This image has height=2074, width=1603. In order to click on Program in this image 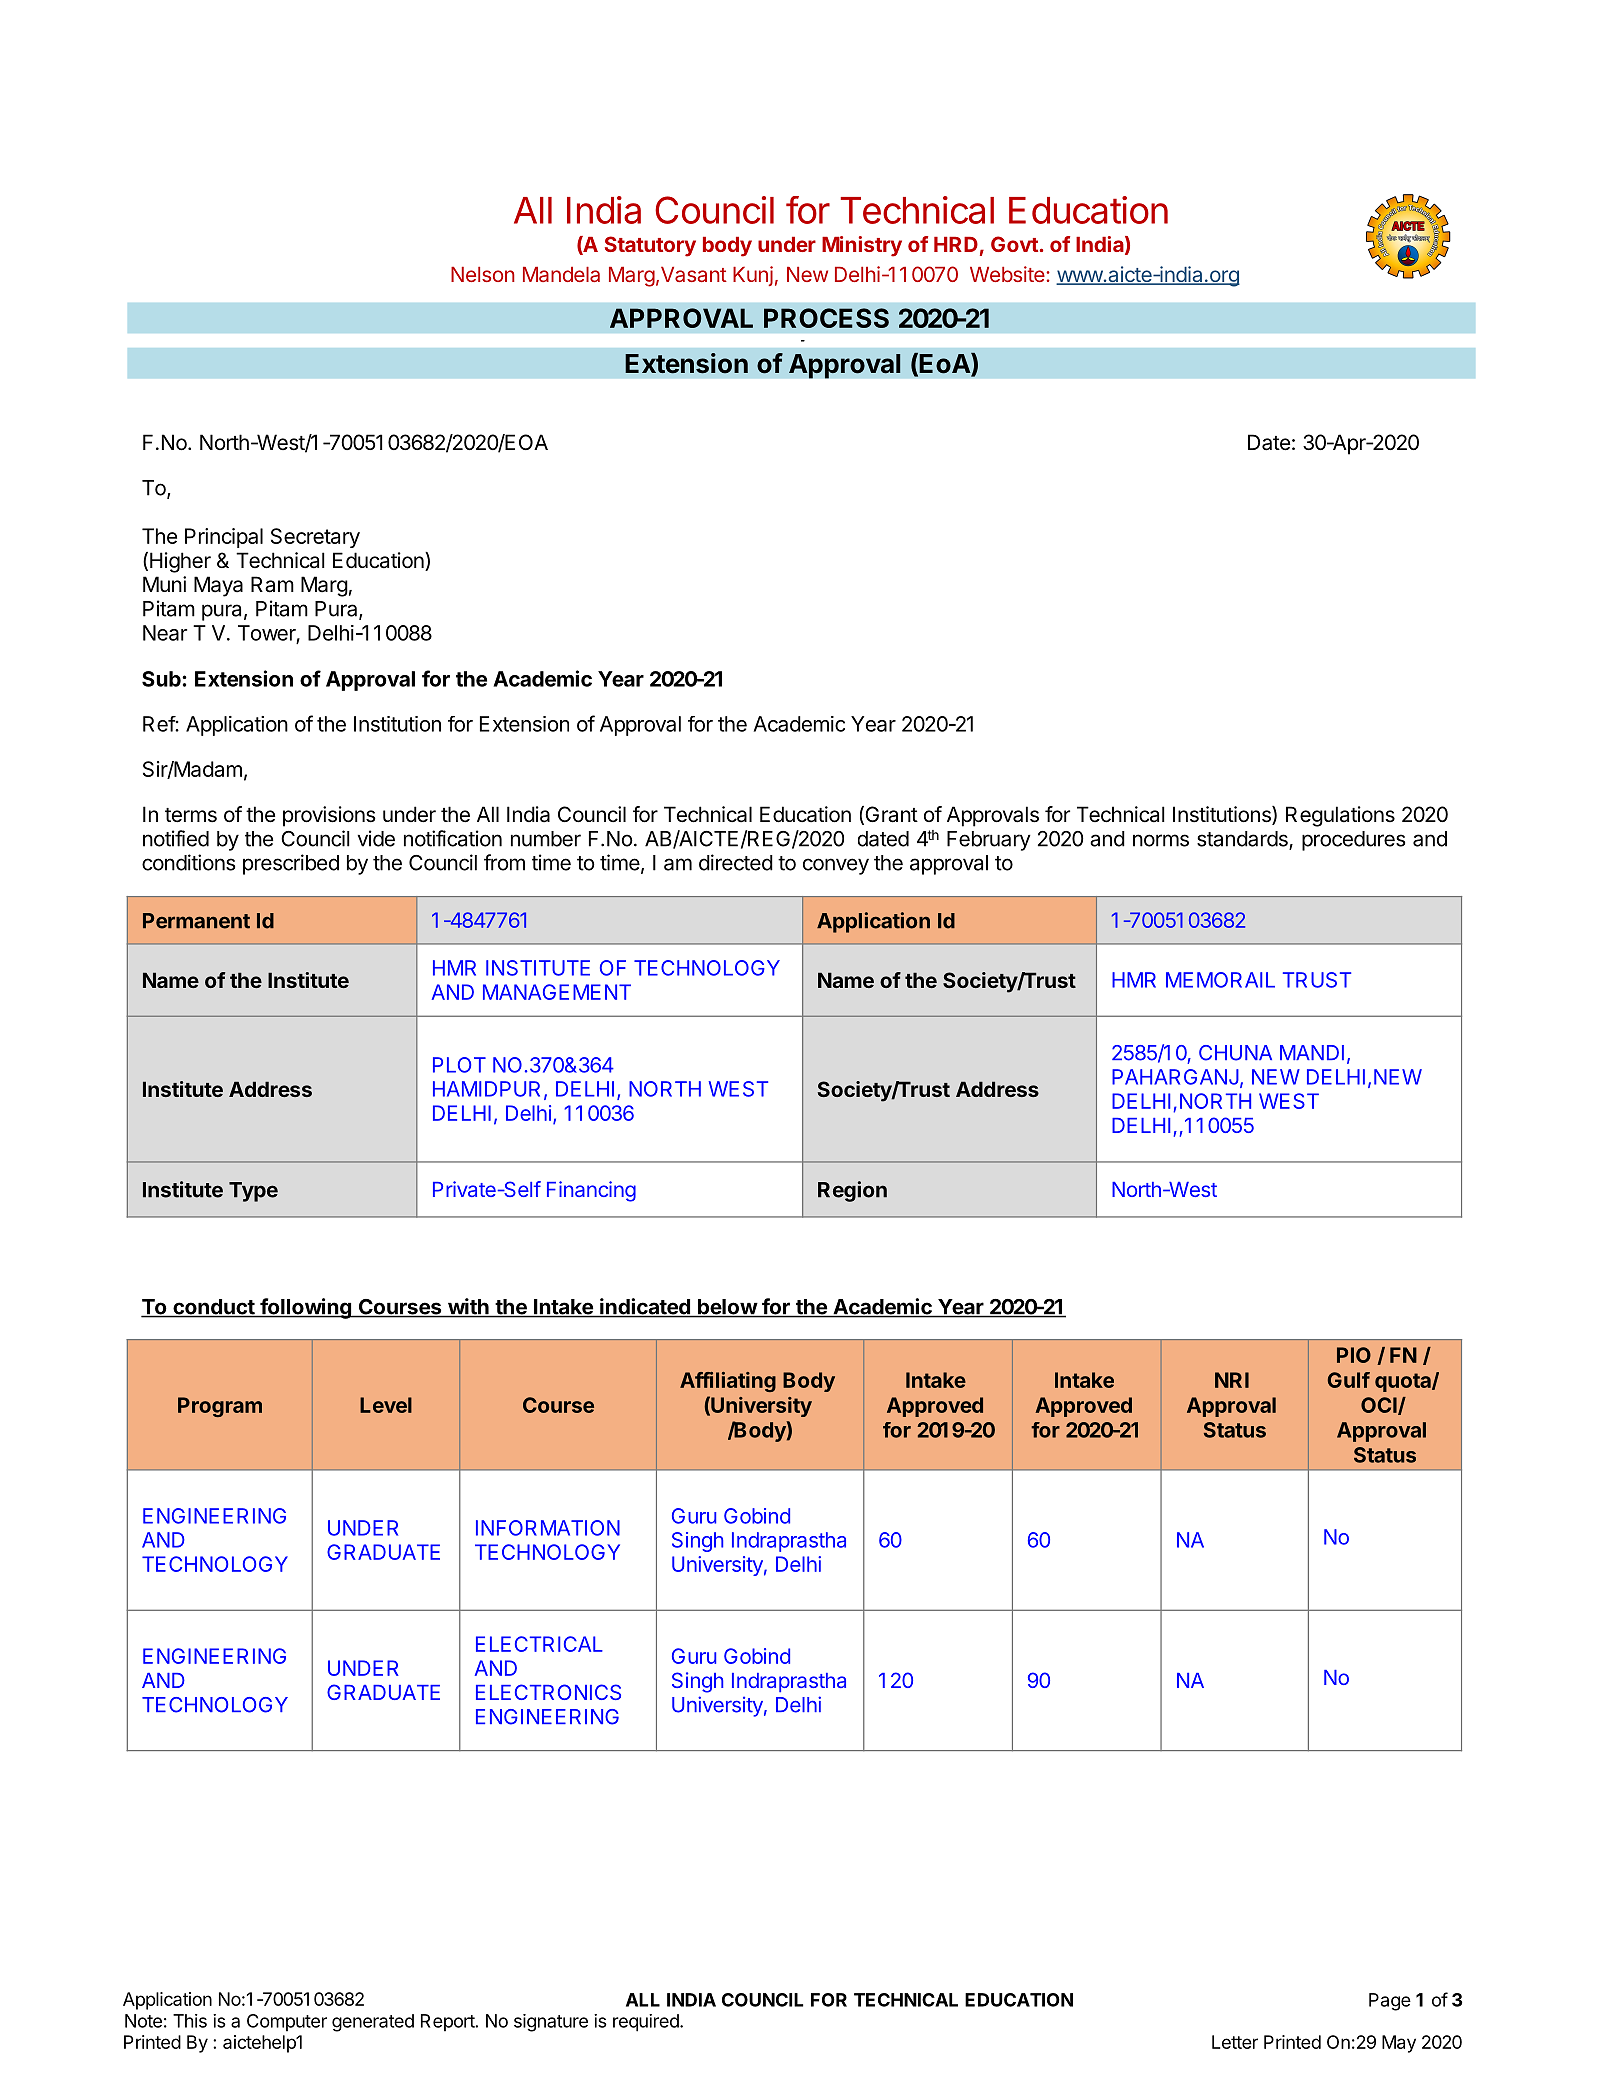, I will do `click(220, 1407)`.
